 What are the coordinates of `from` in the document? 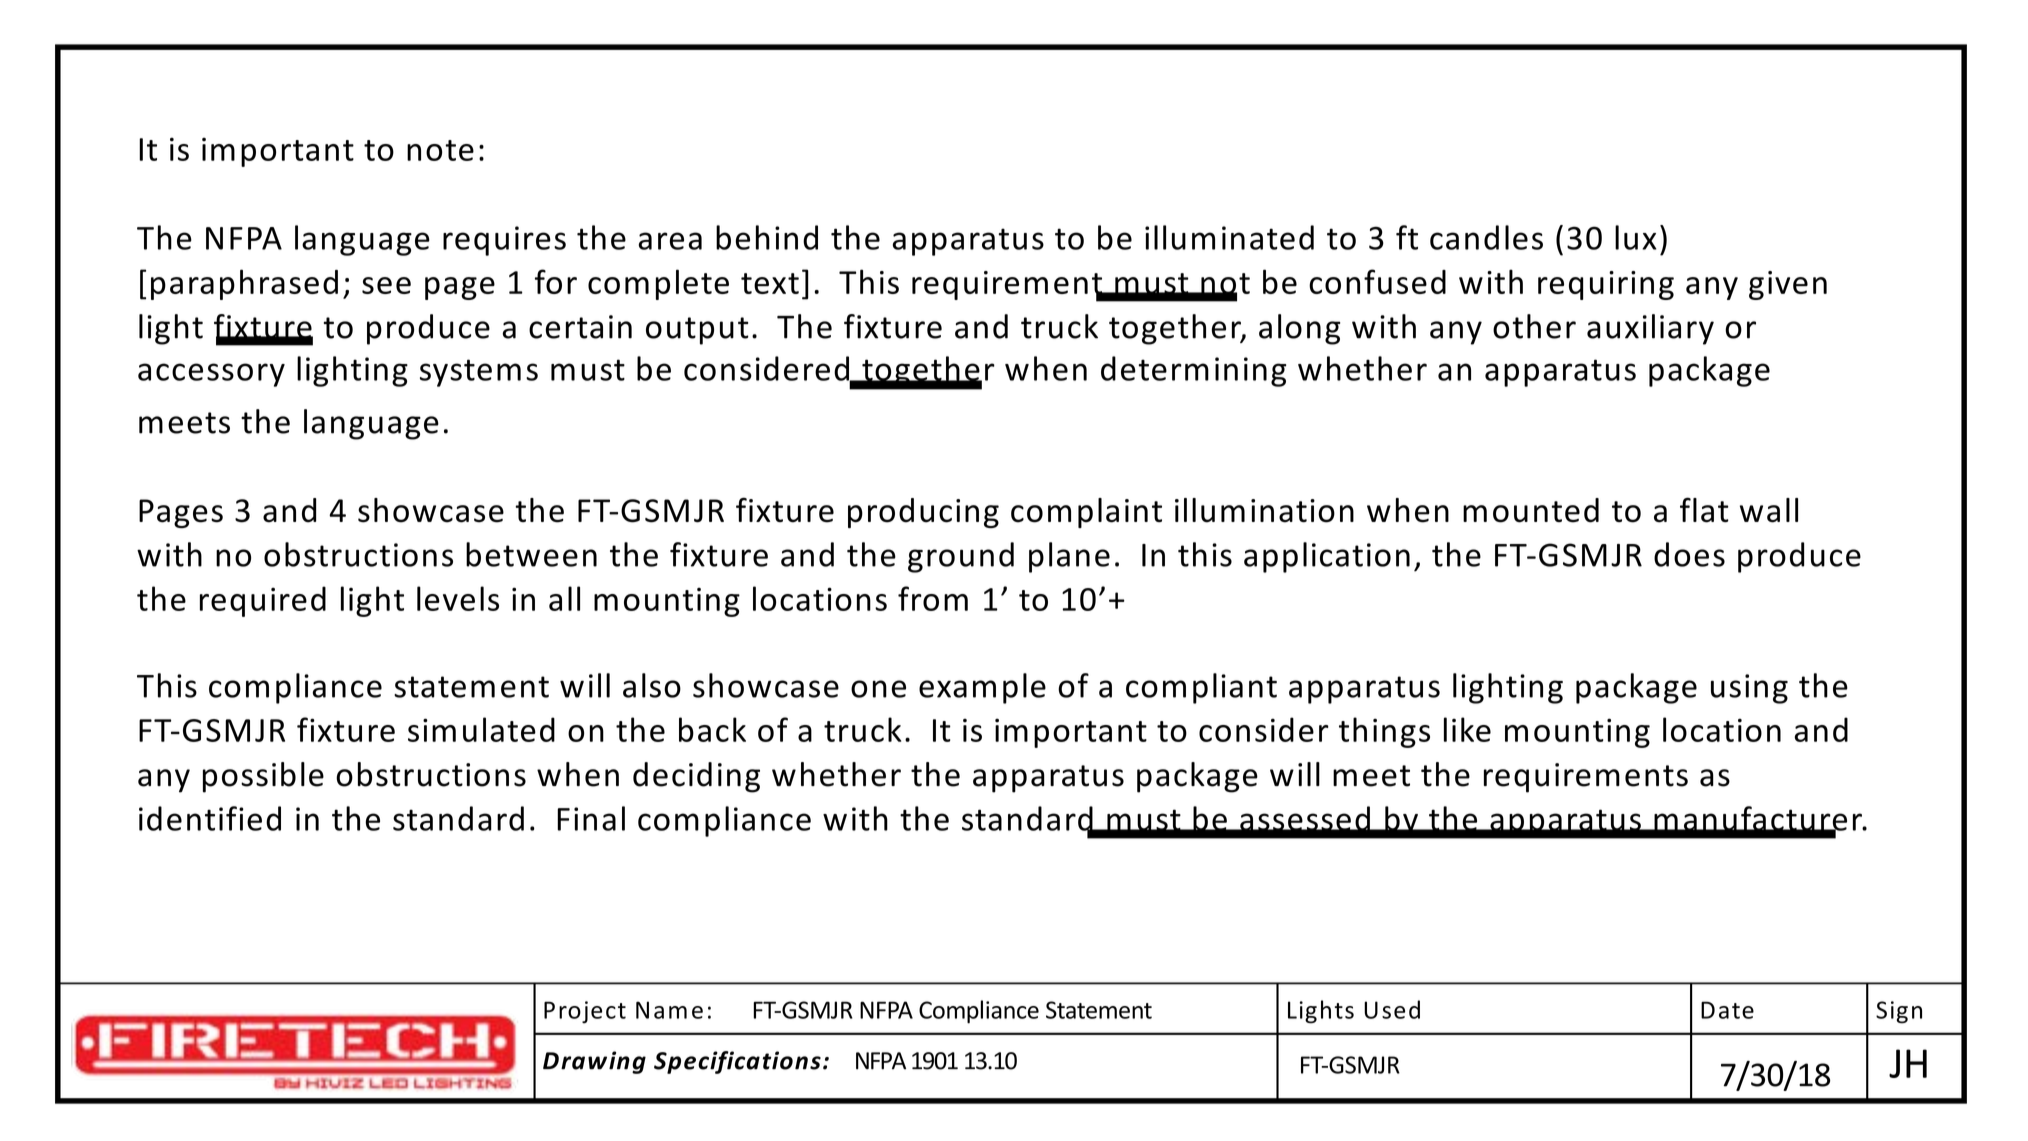 It's located at (933, 598).
